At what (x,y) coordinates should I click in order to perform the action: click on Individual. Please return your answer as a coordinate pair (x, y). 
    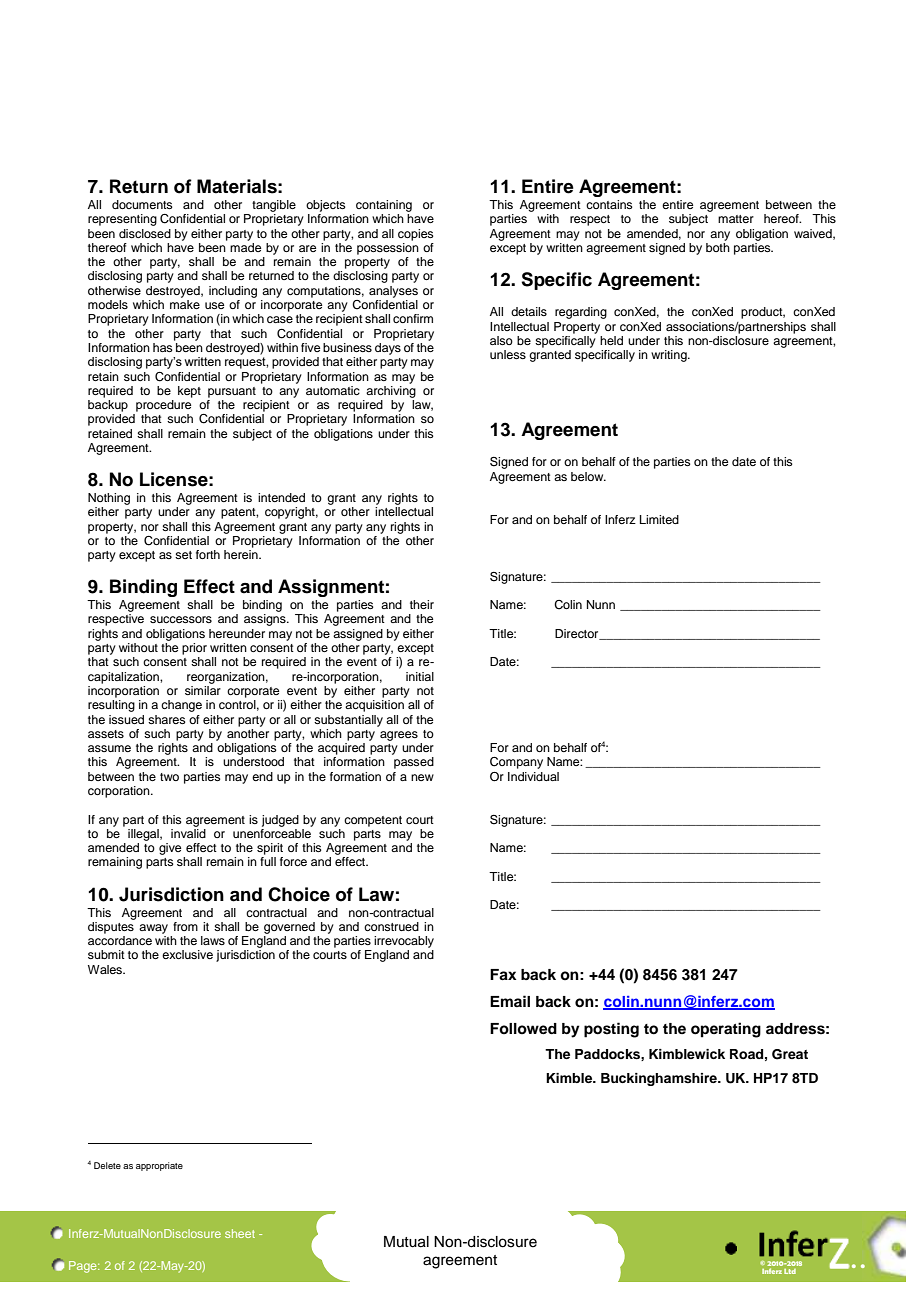
    Looking at the image, I should click on (533, 776).
